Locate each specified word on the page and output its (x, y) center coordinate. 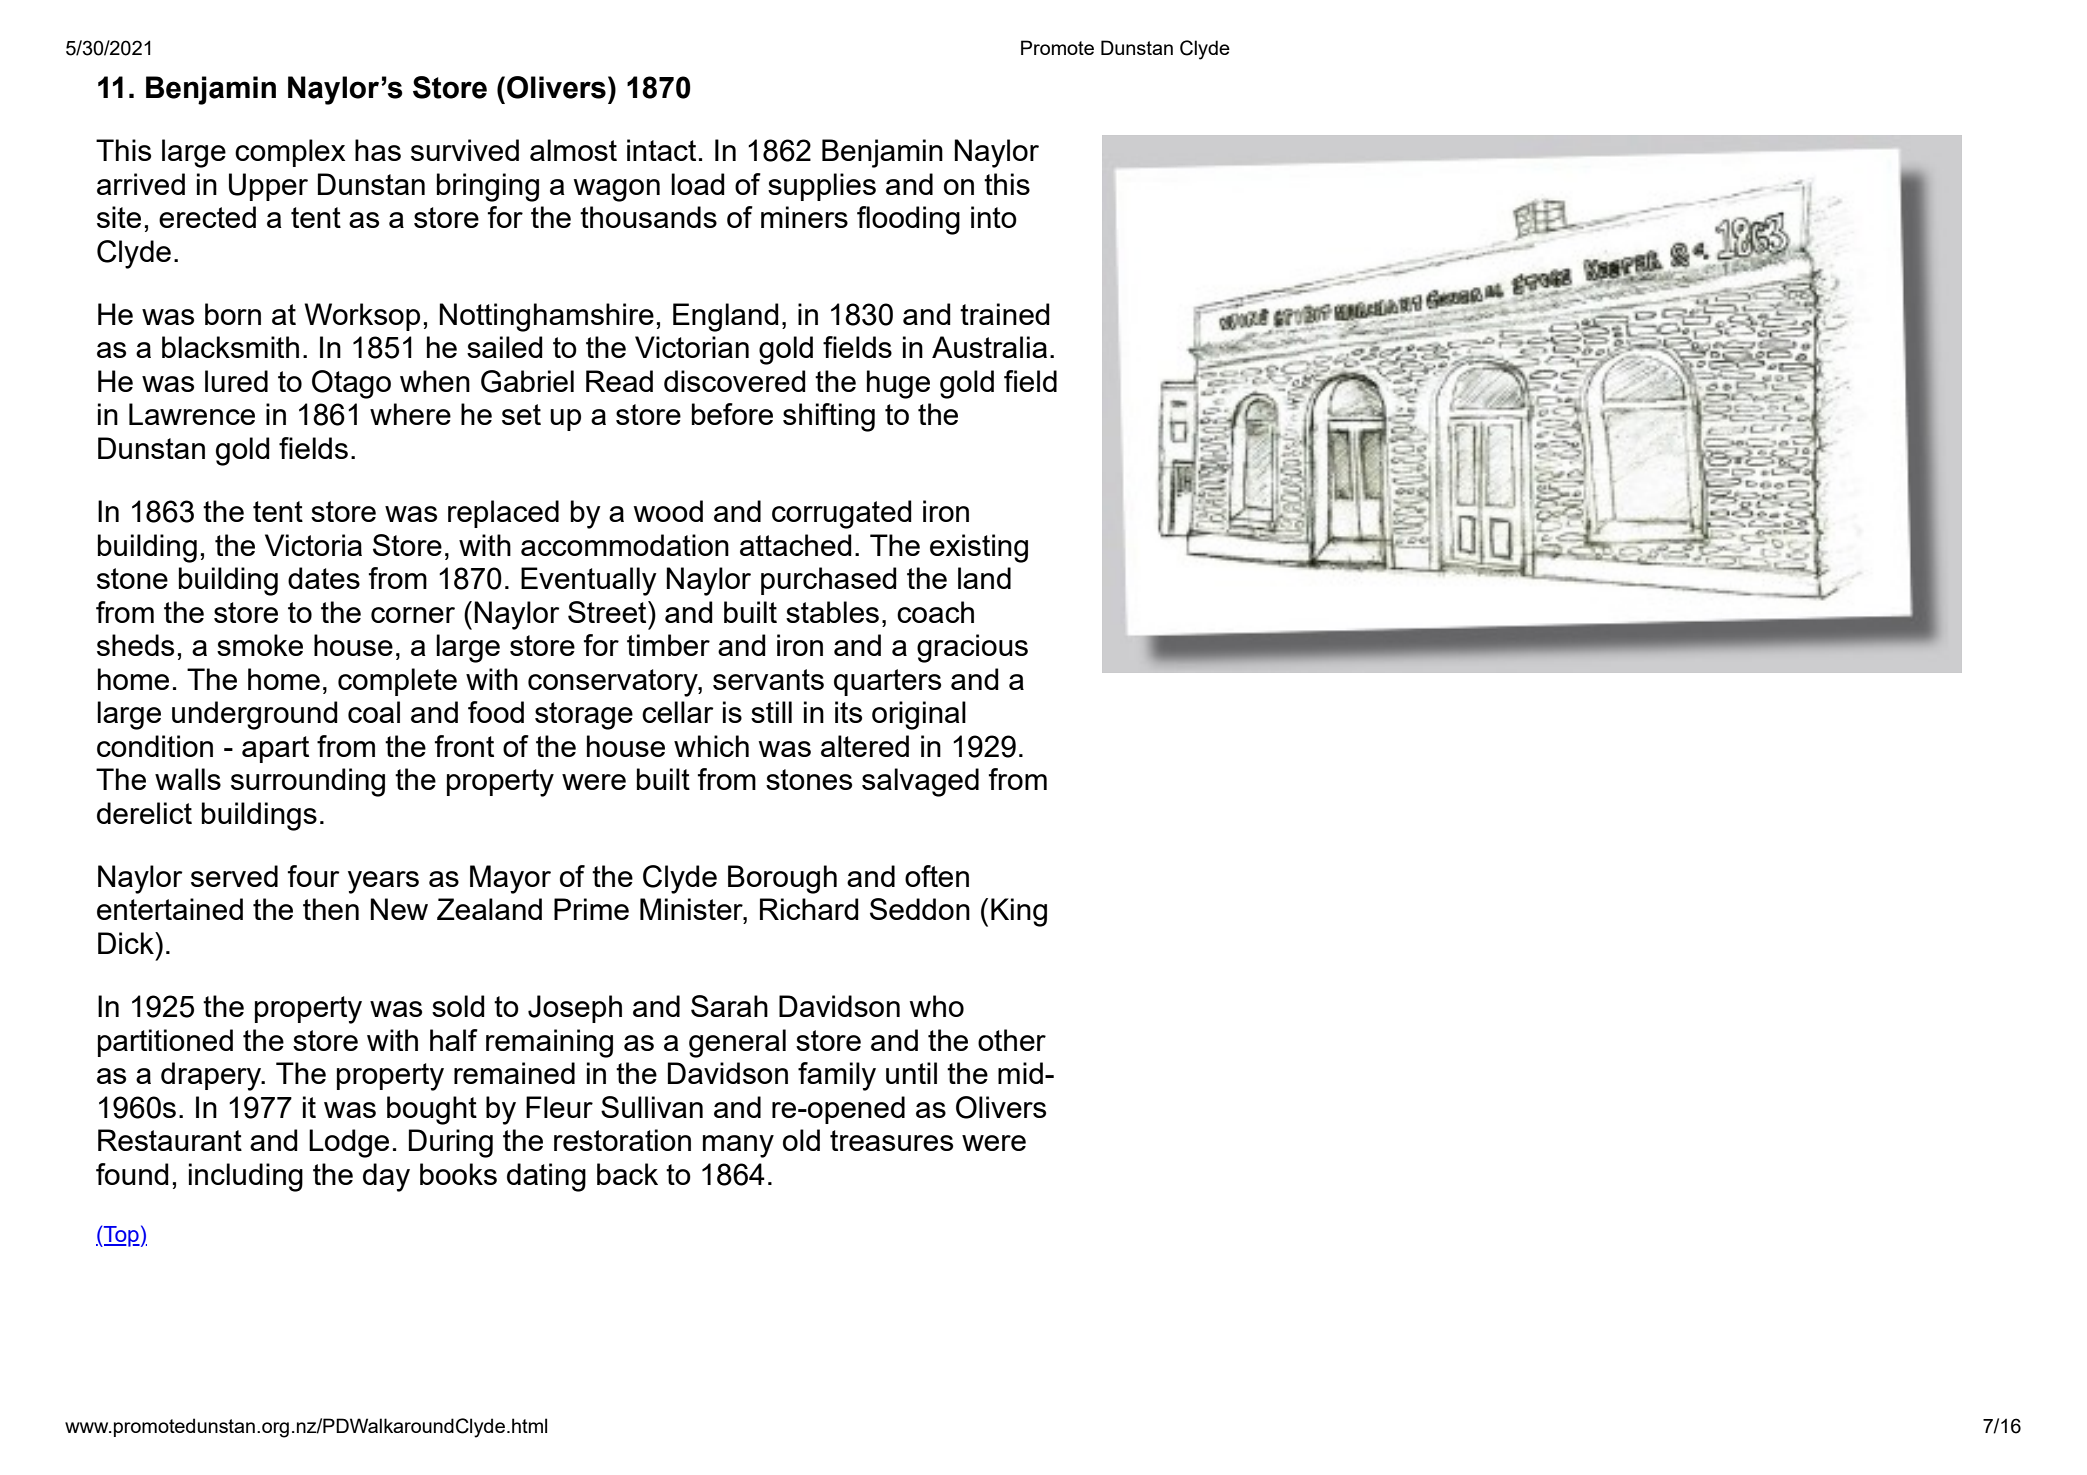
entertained (170, 909)
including (246, 1177)
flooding (908, 220)
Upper (268, 187)
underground (255, 715)
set (521, 414)
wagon (617, 190)
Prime (591, 909)
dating (546, 1177)
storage (584, 716)
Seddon (920, 909)
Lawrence (192, 414)
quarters (887, 682)
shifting (829, 417)
